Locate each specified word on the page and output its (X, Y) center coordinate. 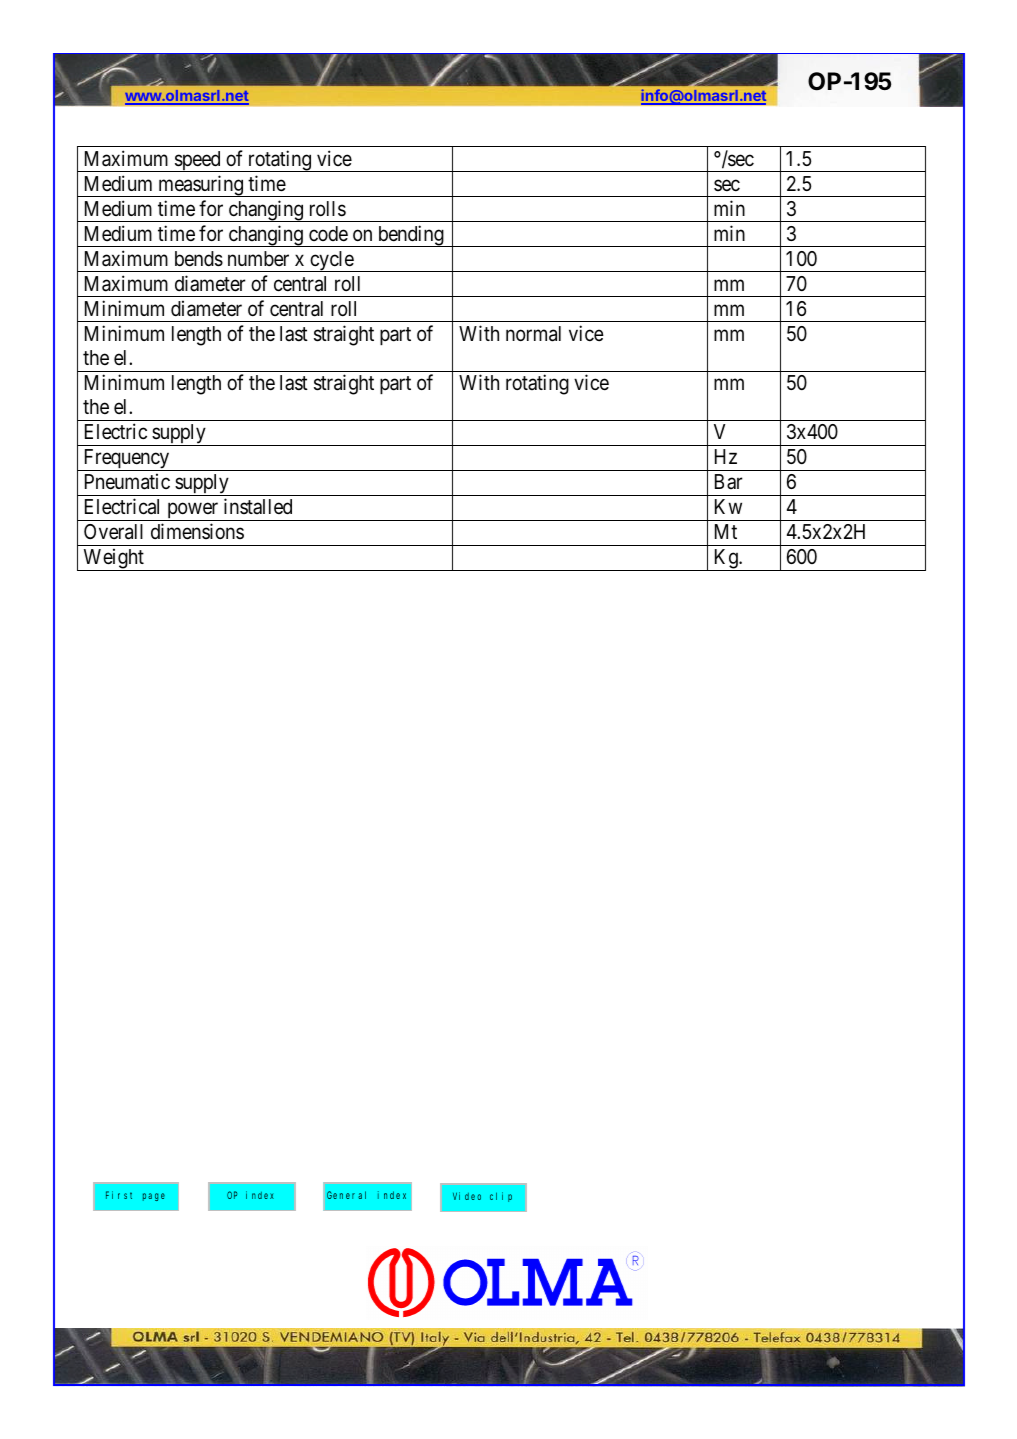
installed (258, 506)
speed (198, 161)
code (328, 234)
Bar (729, 481)
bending (411, 236)
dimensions (197, 531)
